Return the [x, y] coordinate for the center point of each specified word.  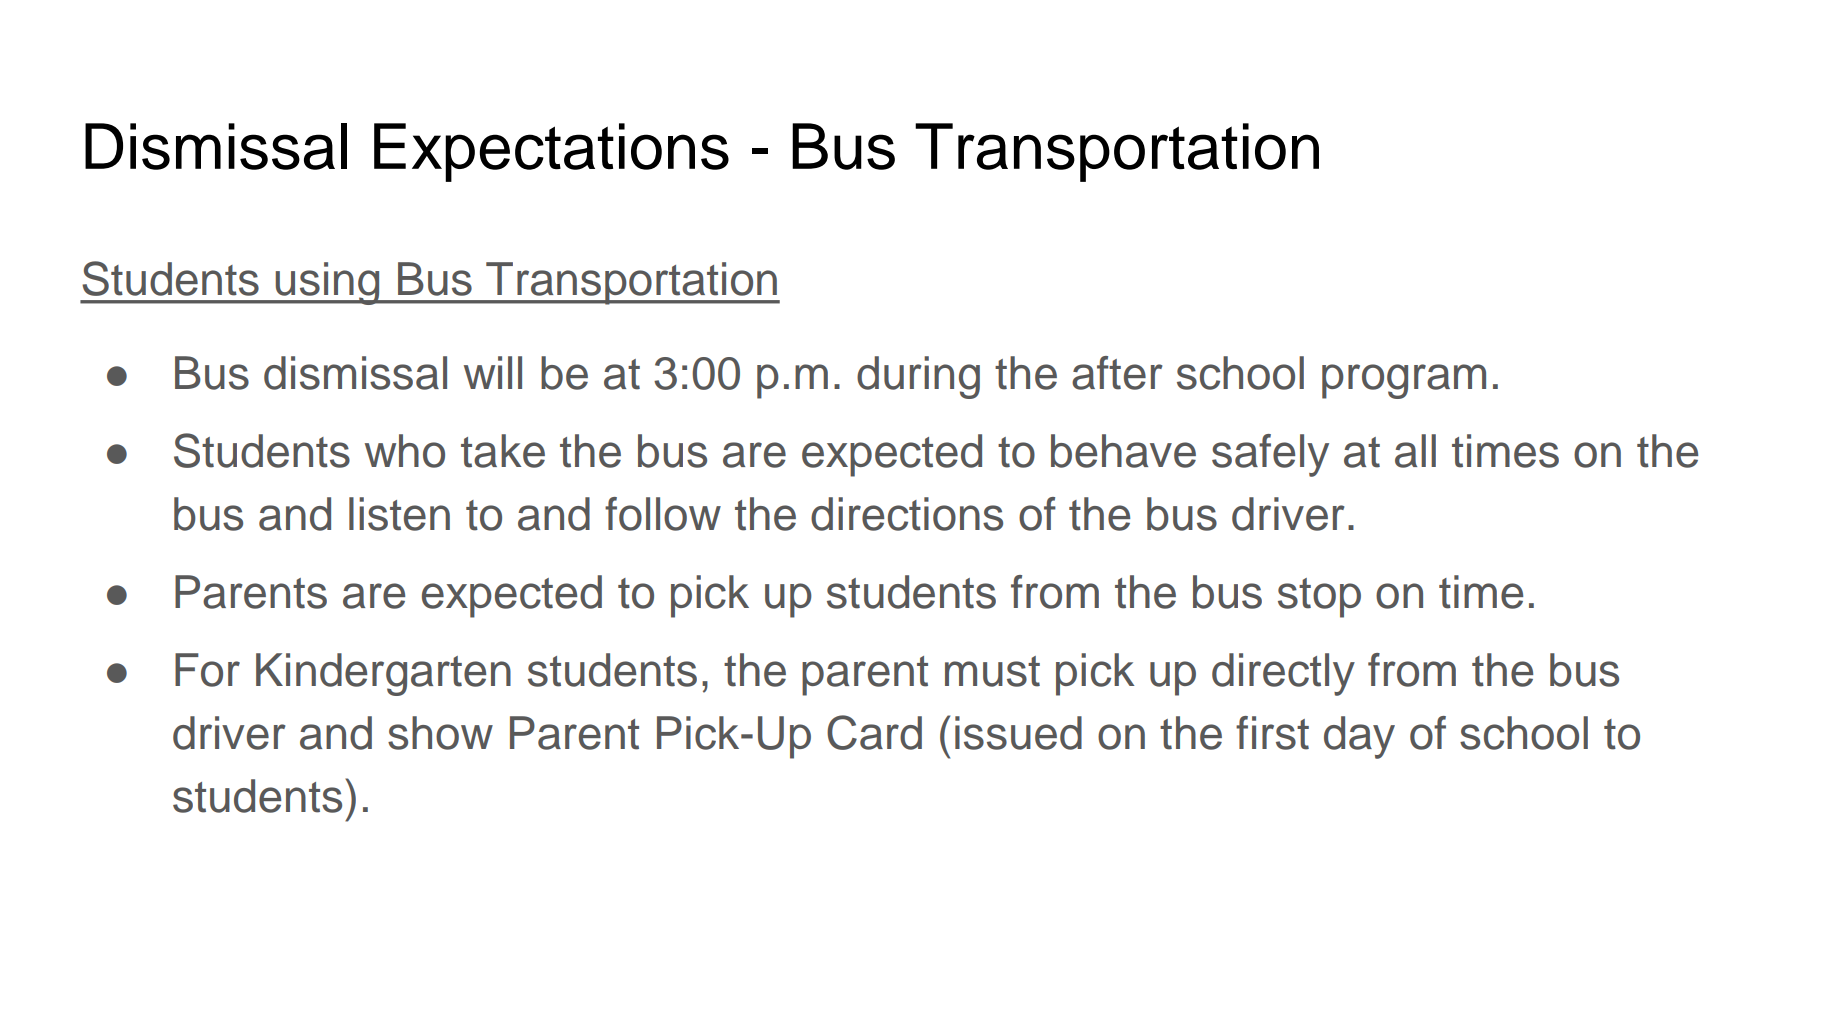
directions [907, 514]
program [1404, 381]
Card [874, 732]
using [328, 283]
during [918, 377]
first [1272, 733]
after [1117, 373]
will [493, 372]
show [440, 733]
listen [399, 514]
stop [1319, 598]
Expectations [551, 152]
